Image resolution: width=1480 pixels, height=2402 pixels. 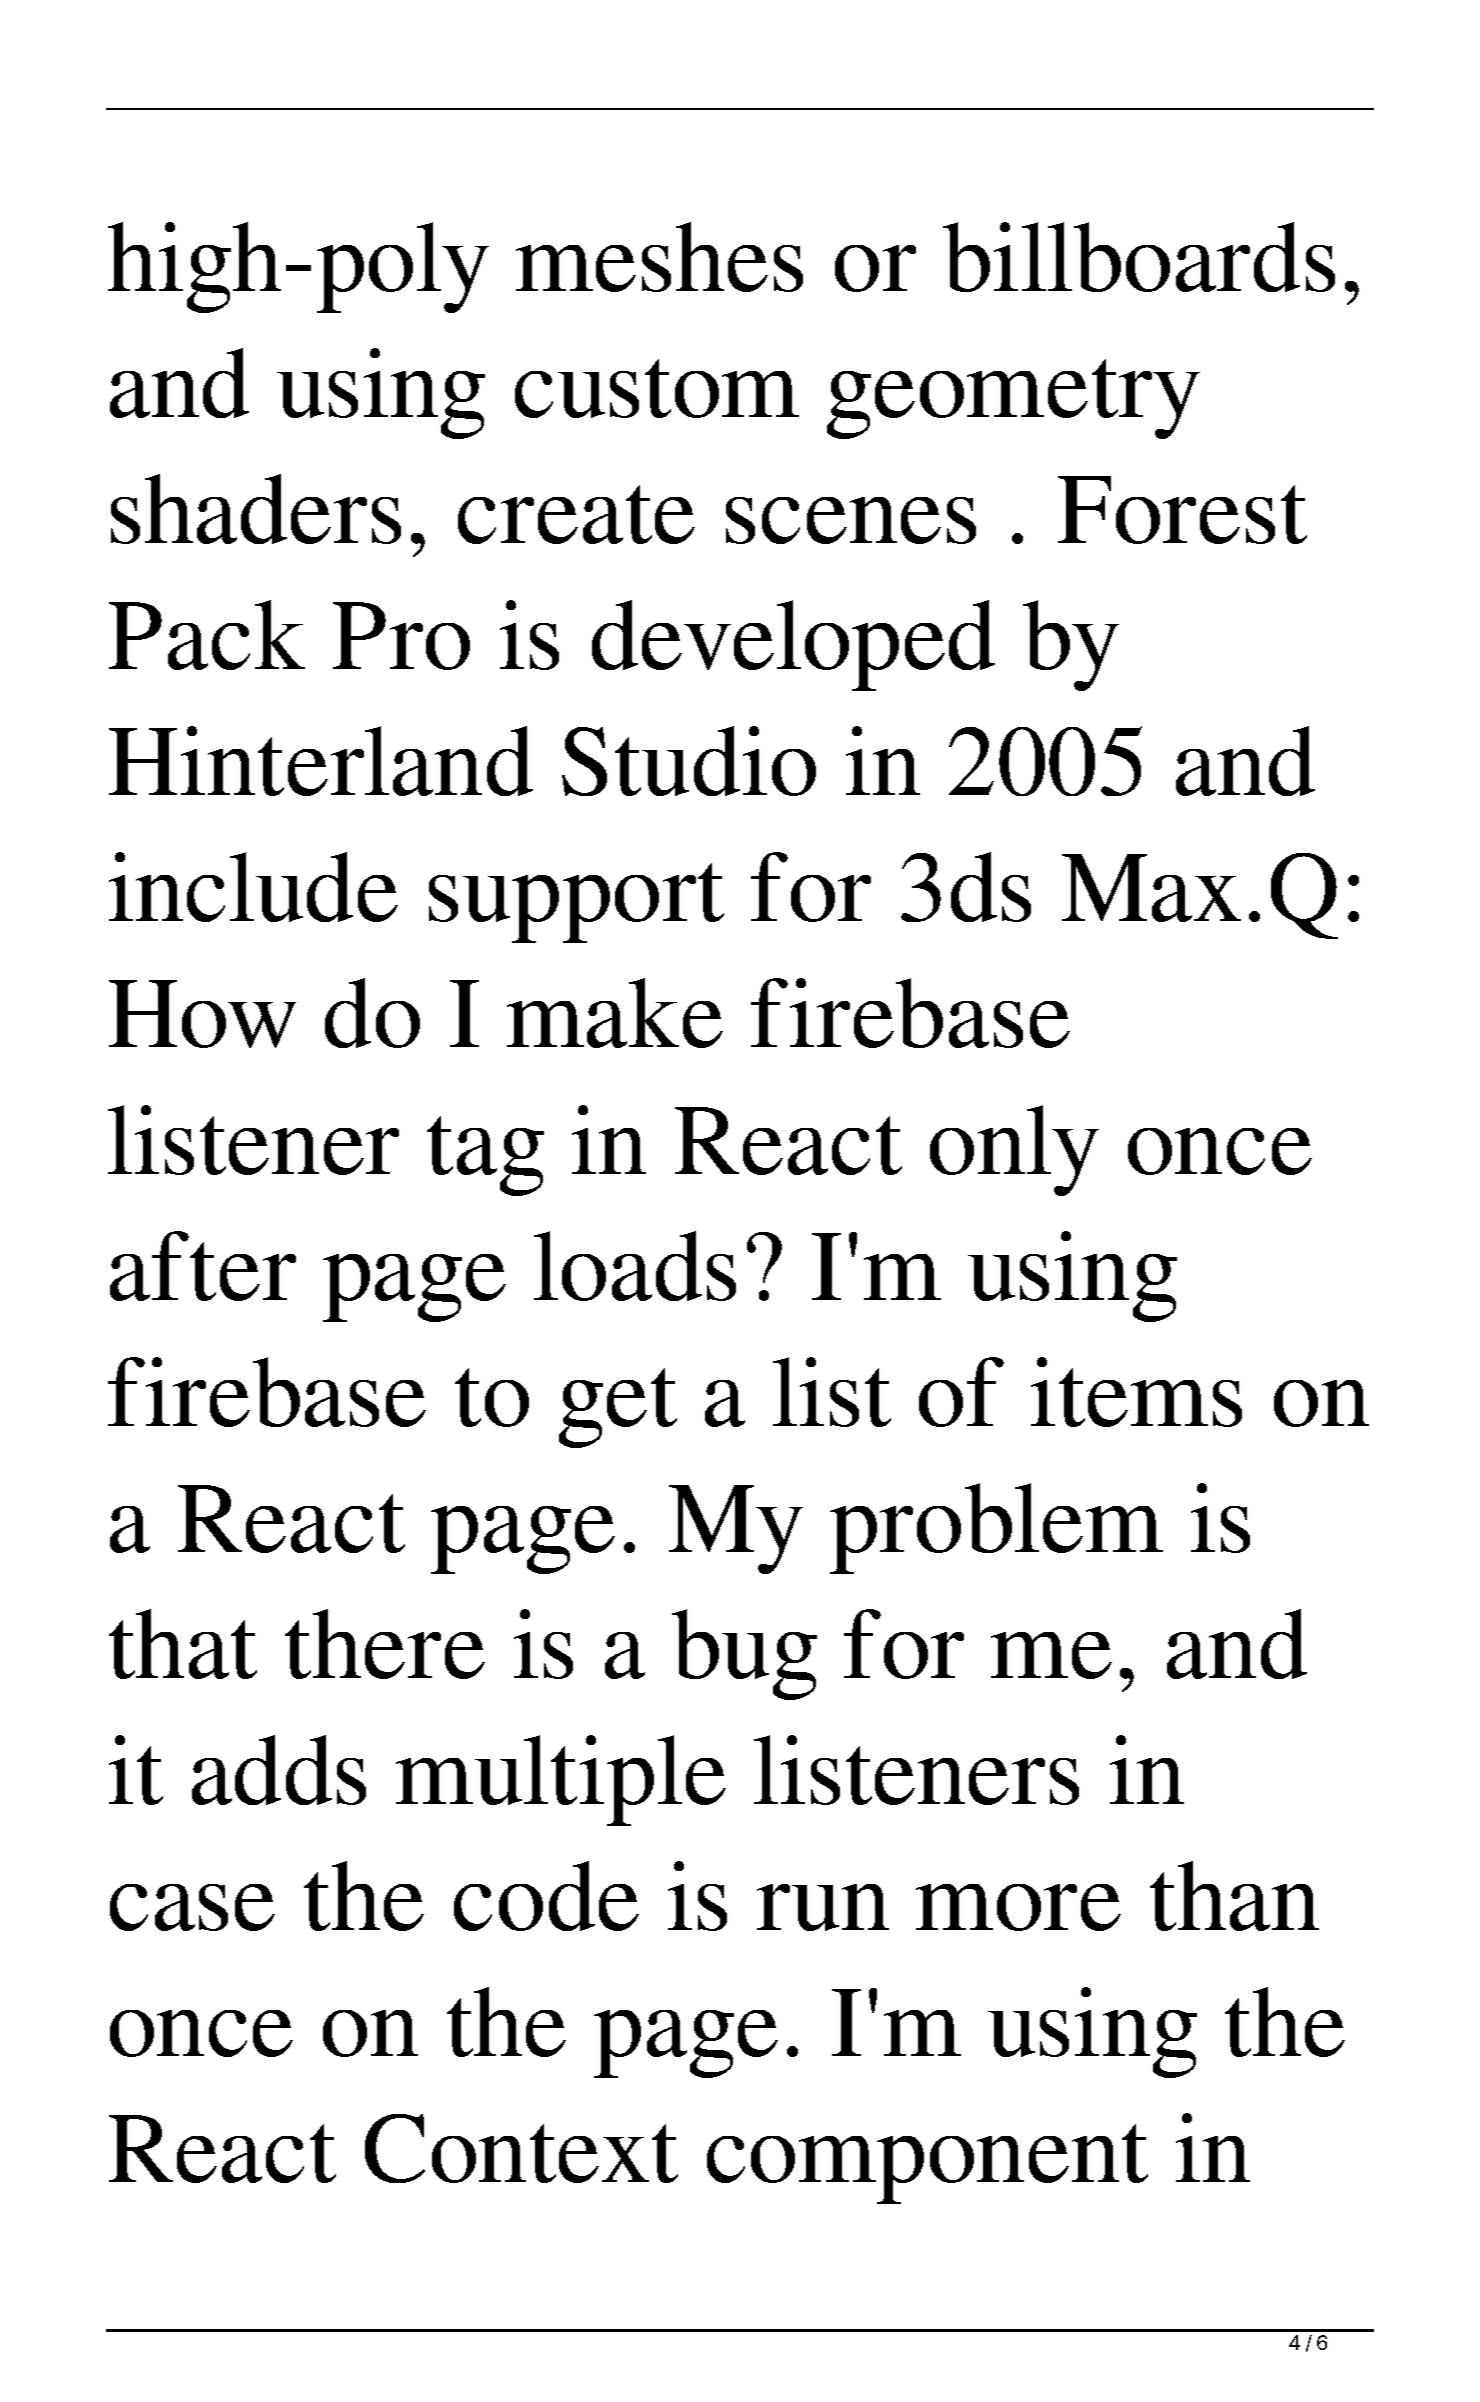 What do you see at coordinates (1139, 257) in the screenshot?
I see `billboards` at bounding box center [1139, 257].
